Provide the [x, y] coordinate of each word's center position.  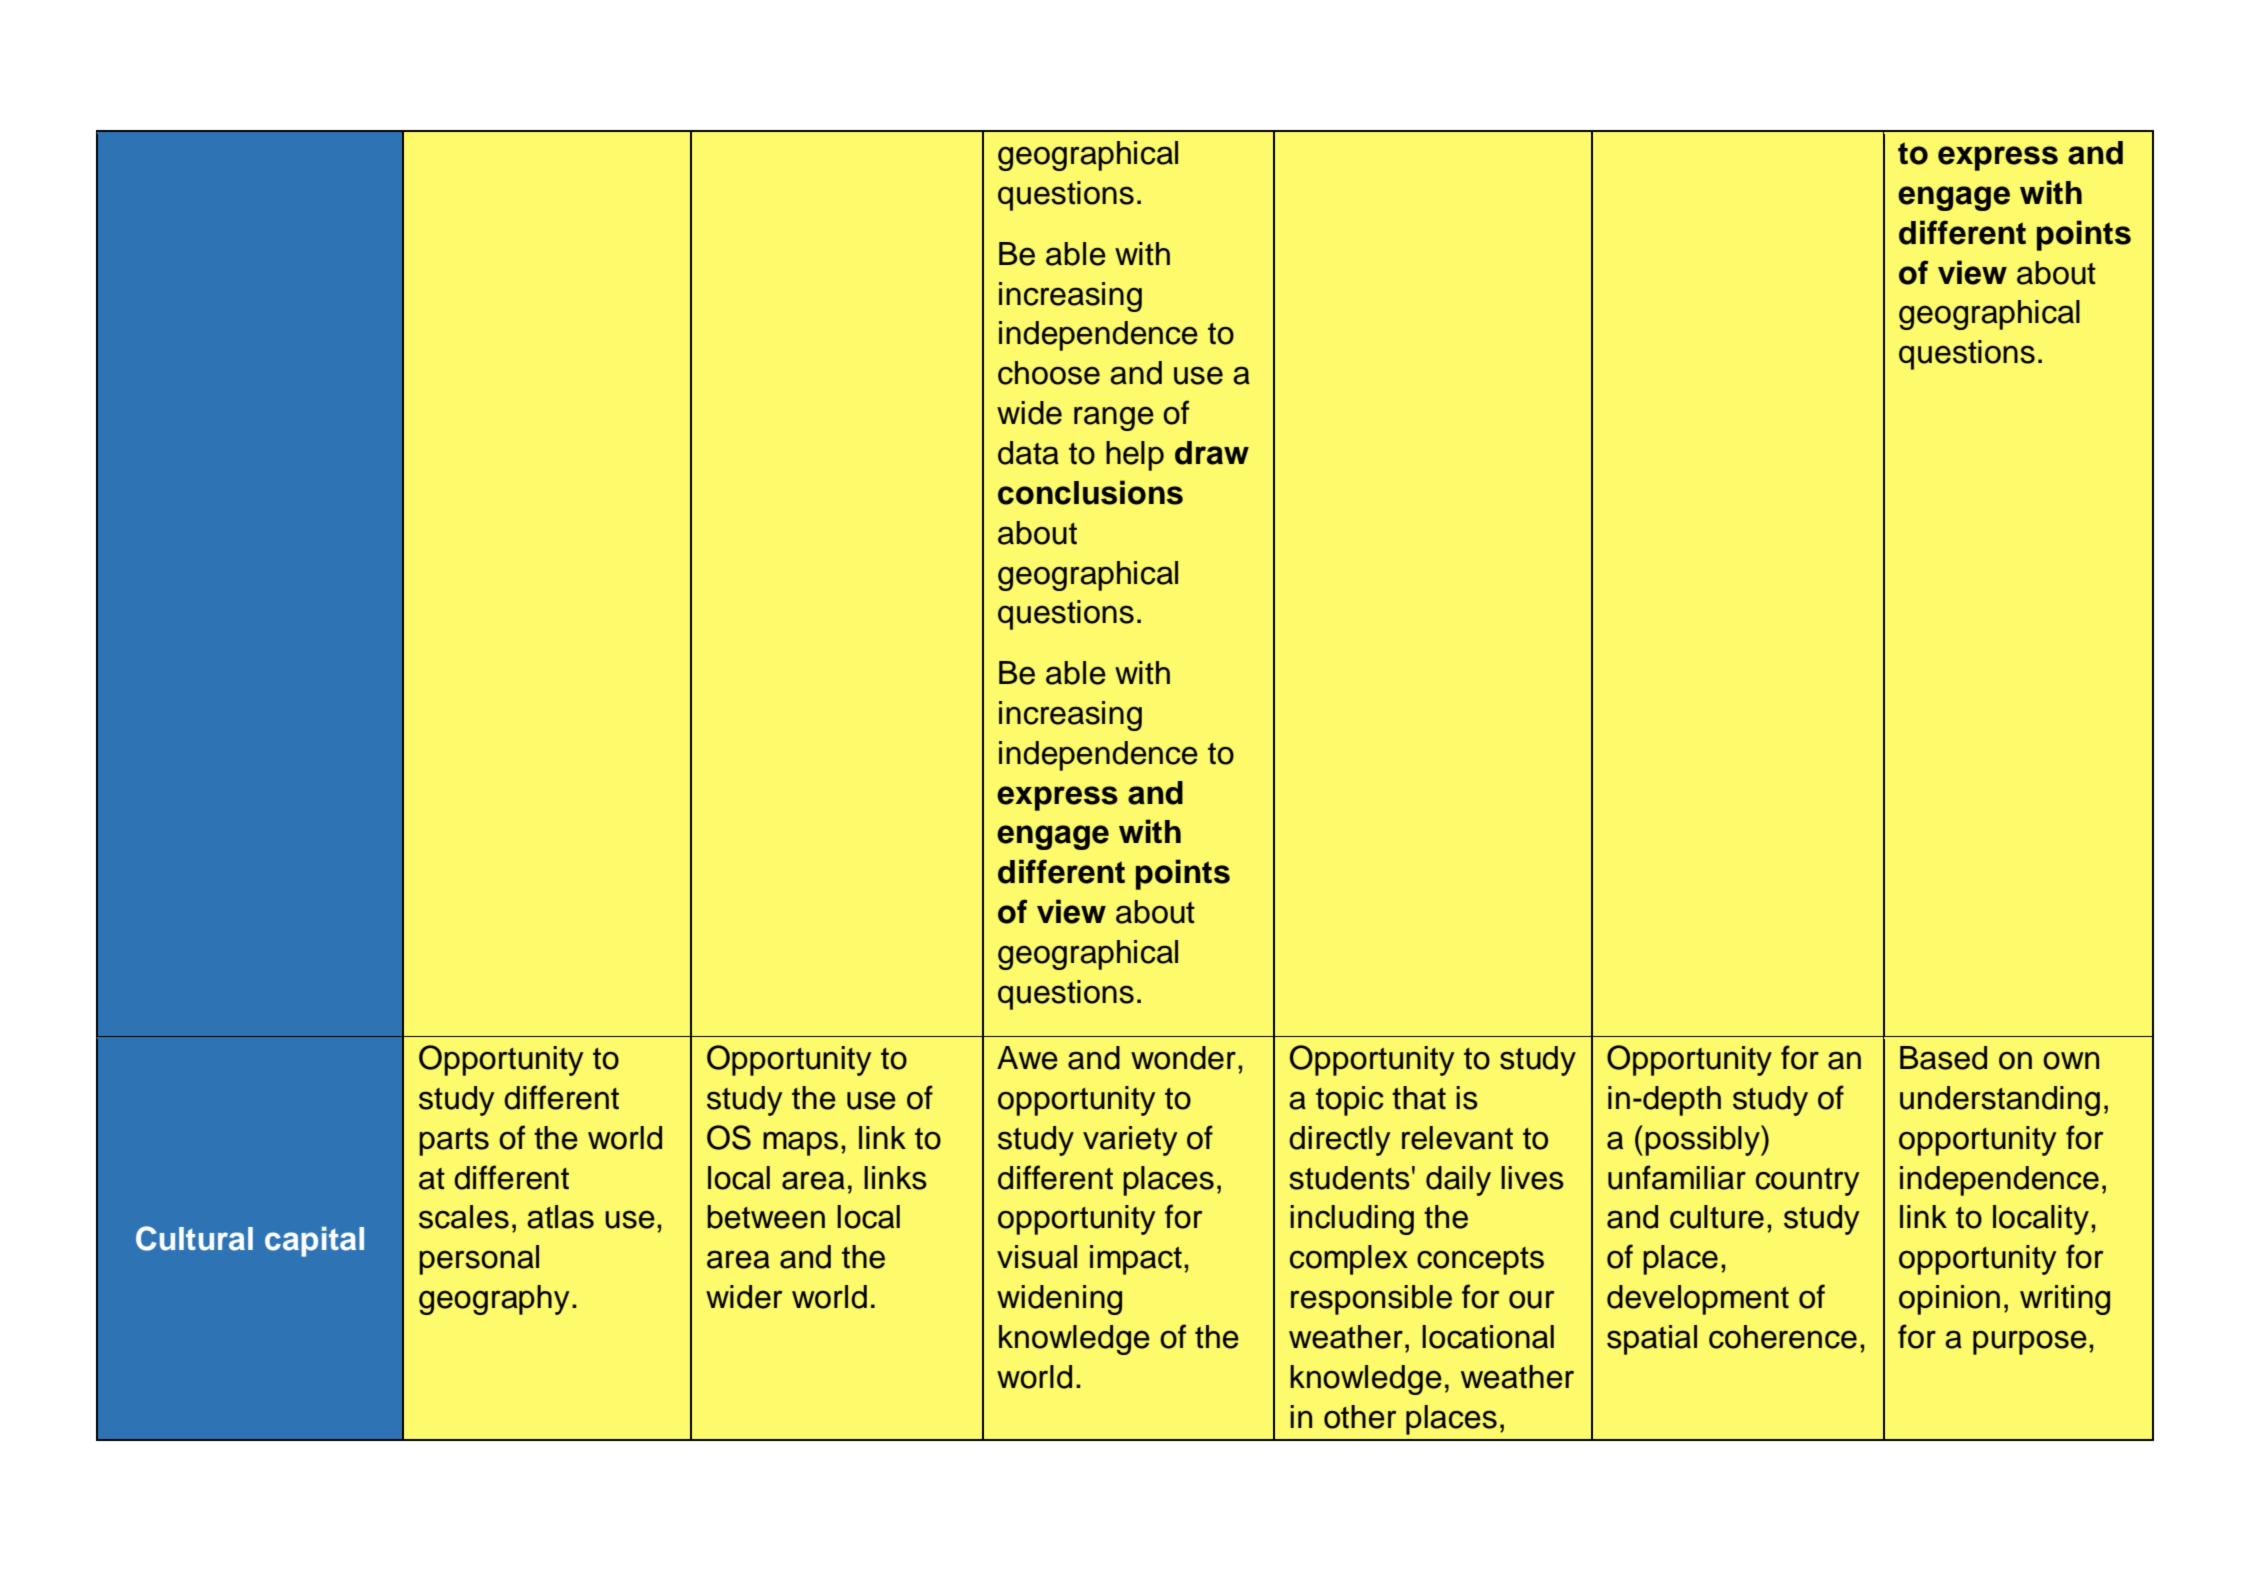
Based [1943, 1058]
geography [494, 1300]
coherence [1783, 1337]
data [1028, 453]
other [1360, 1417]
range [1114, 418]
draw [1212, 453]
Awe [1027, 1058]
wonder [1183, 1058]
